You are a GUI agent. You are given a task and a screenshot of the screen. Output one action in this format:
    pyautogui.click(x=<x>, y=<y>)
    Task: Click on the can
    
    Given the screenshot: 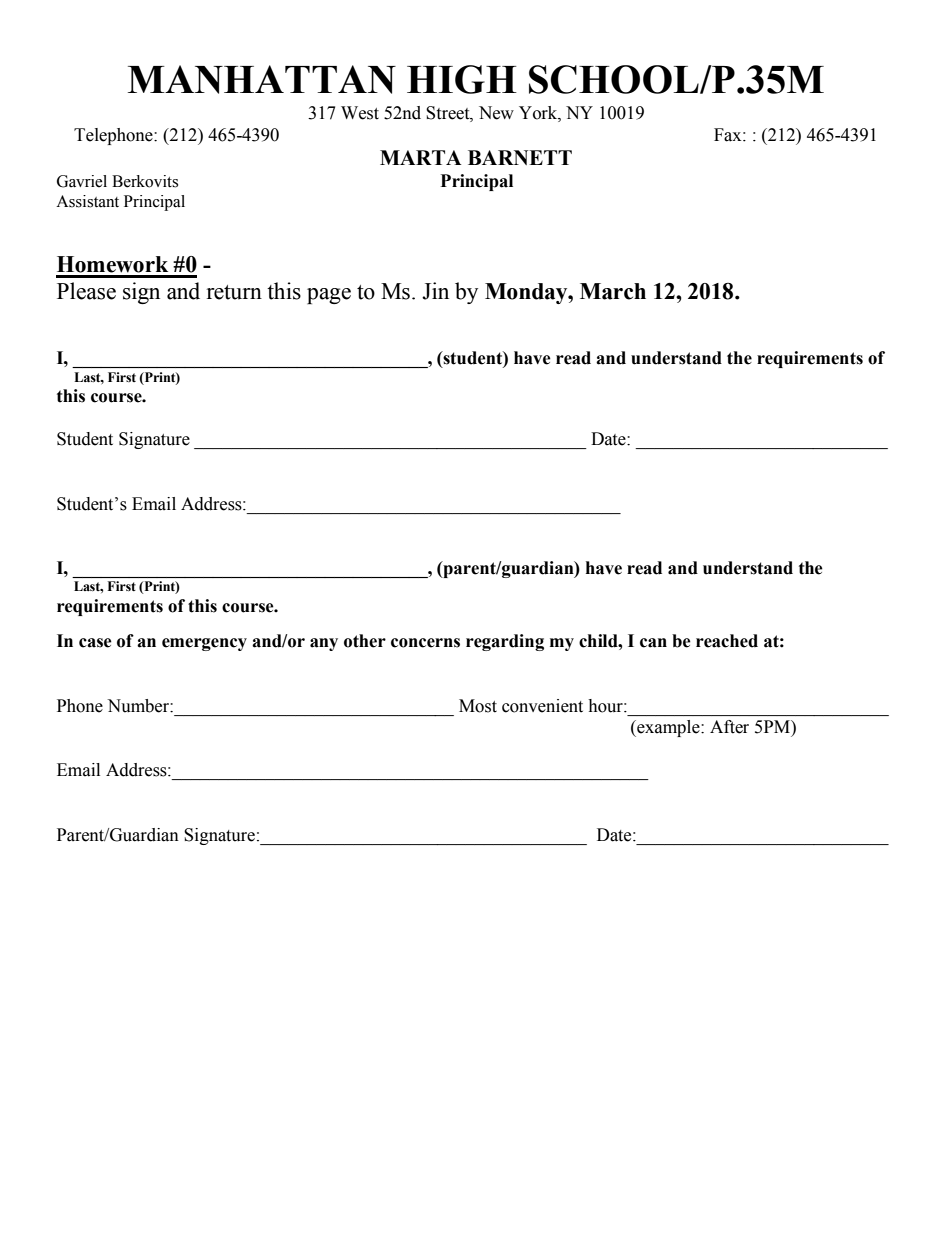 What is the action you would take?
    pyautogui.click(x=653, y=643)
